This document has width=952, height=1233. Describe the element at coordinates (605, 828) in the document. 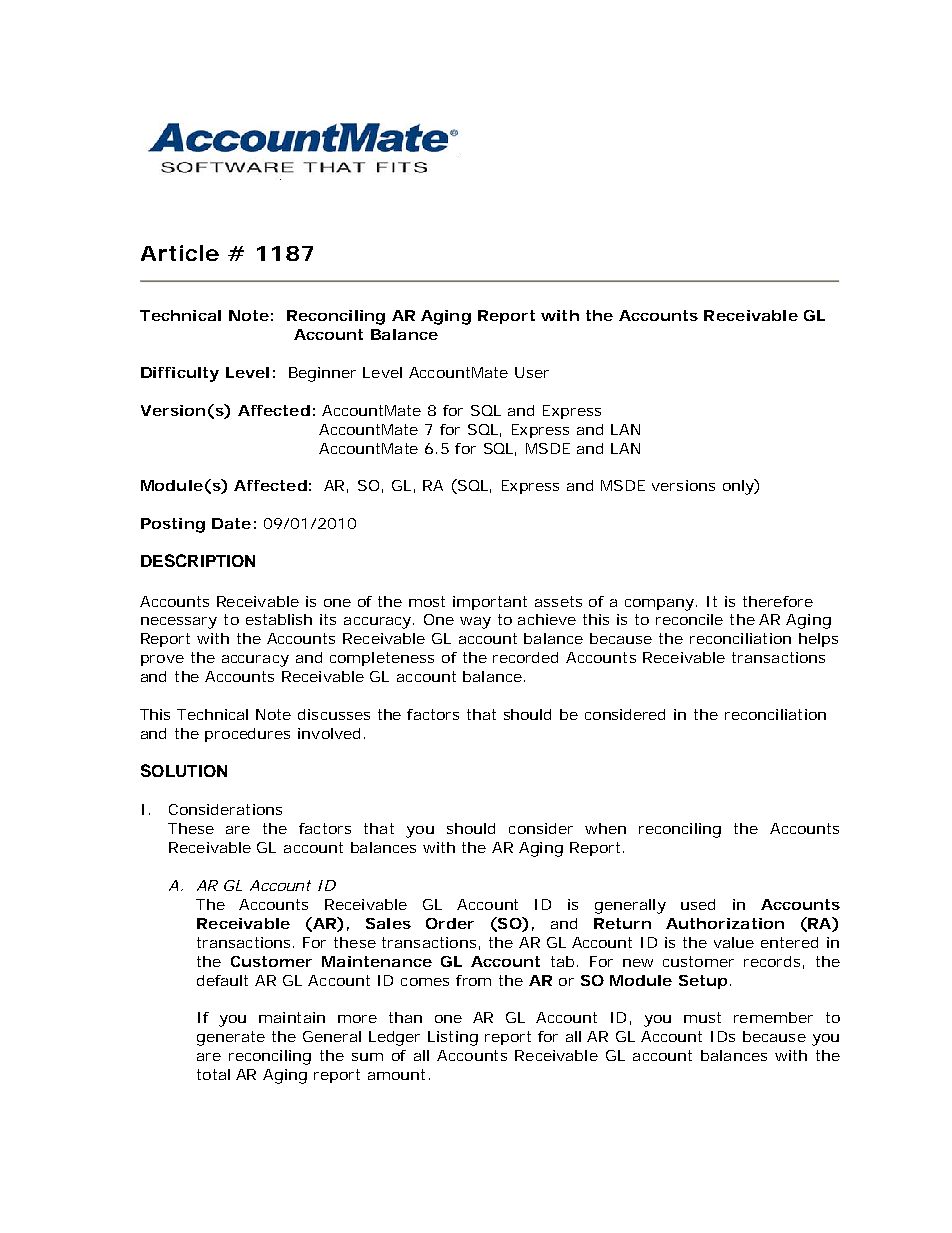

I see `when` at that location.
